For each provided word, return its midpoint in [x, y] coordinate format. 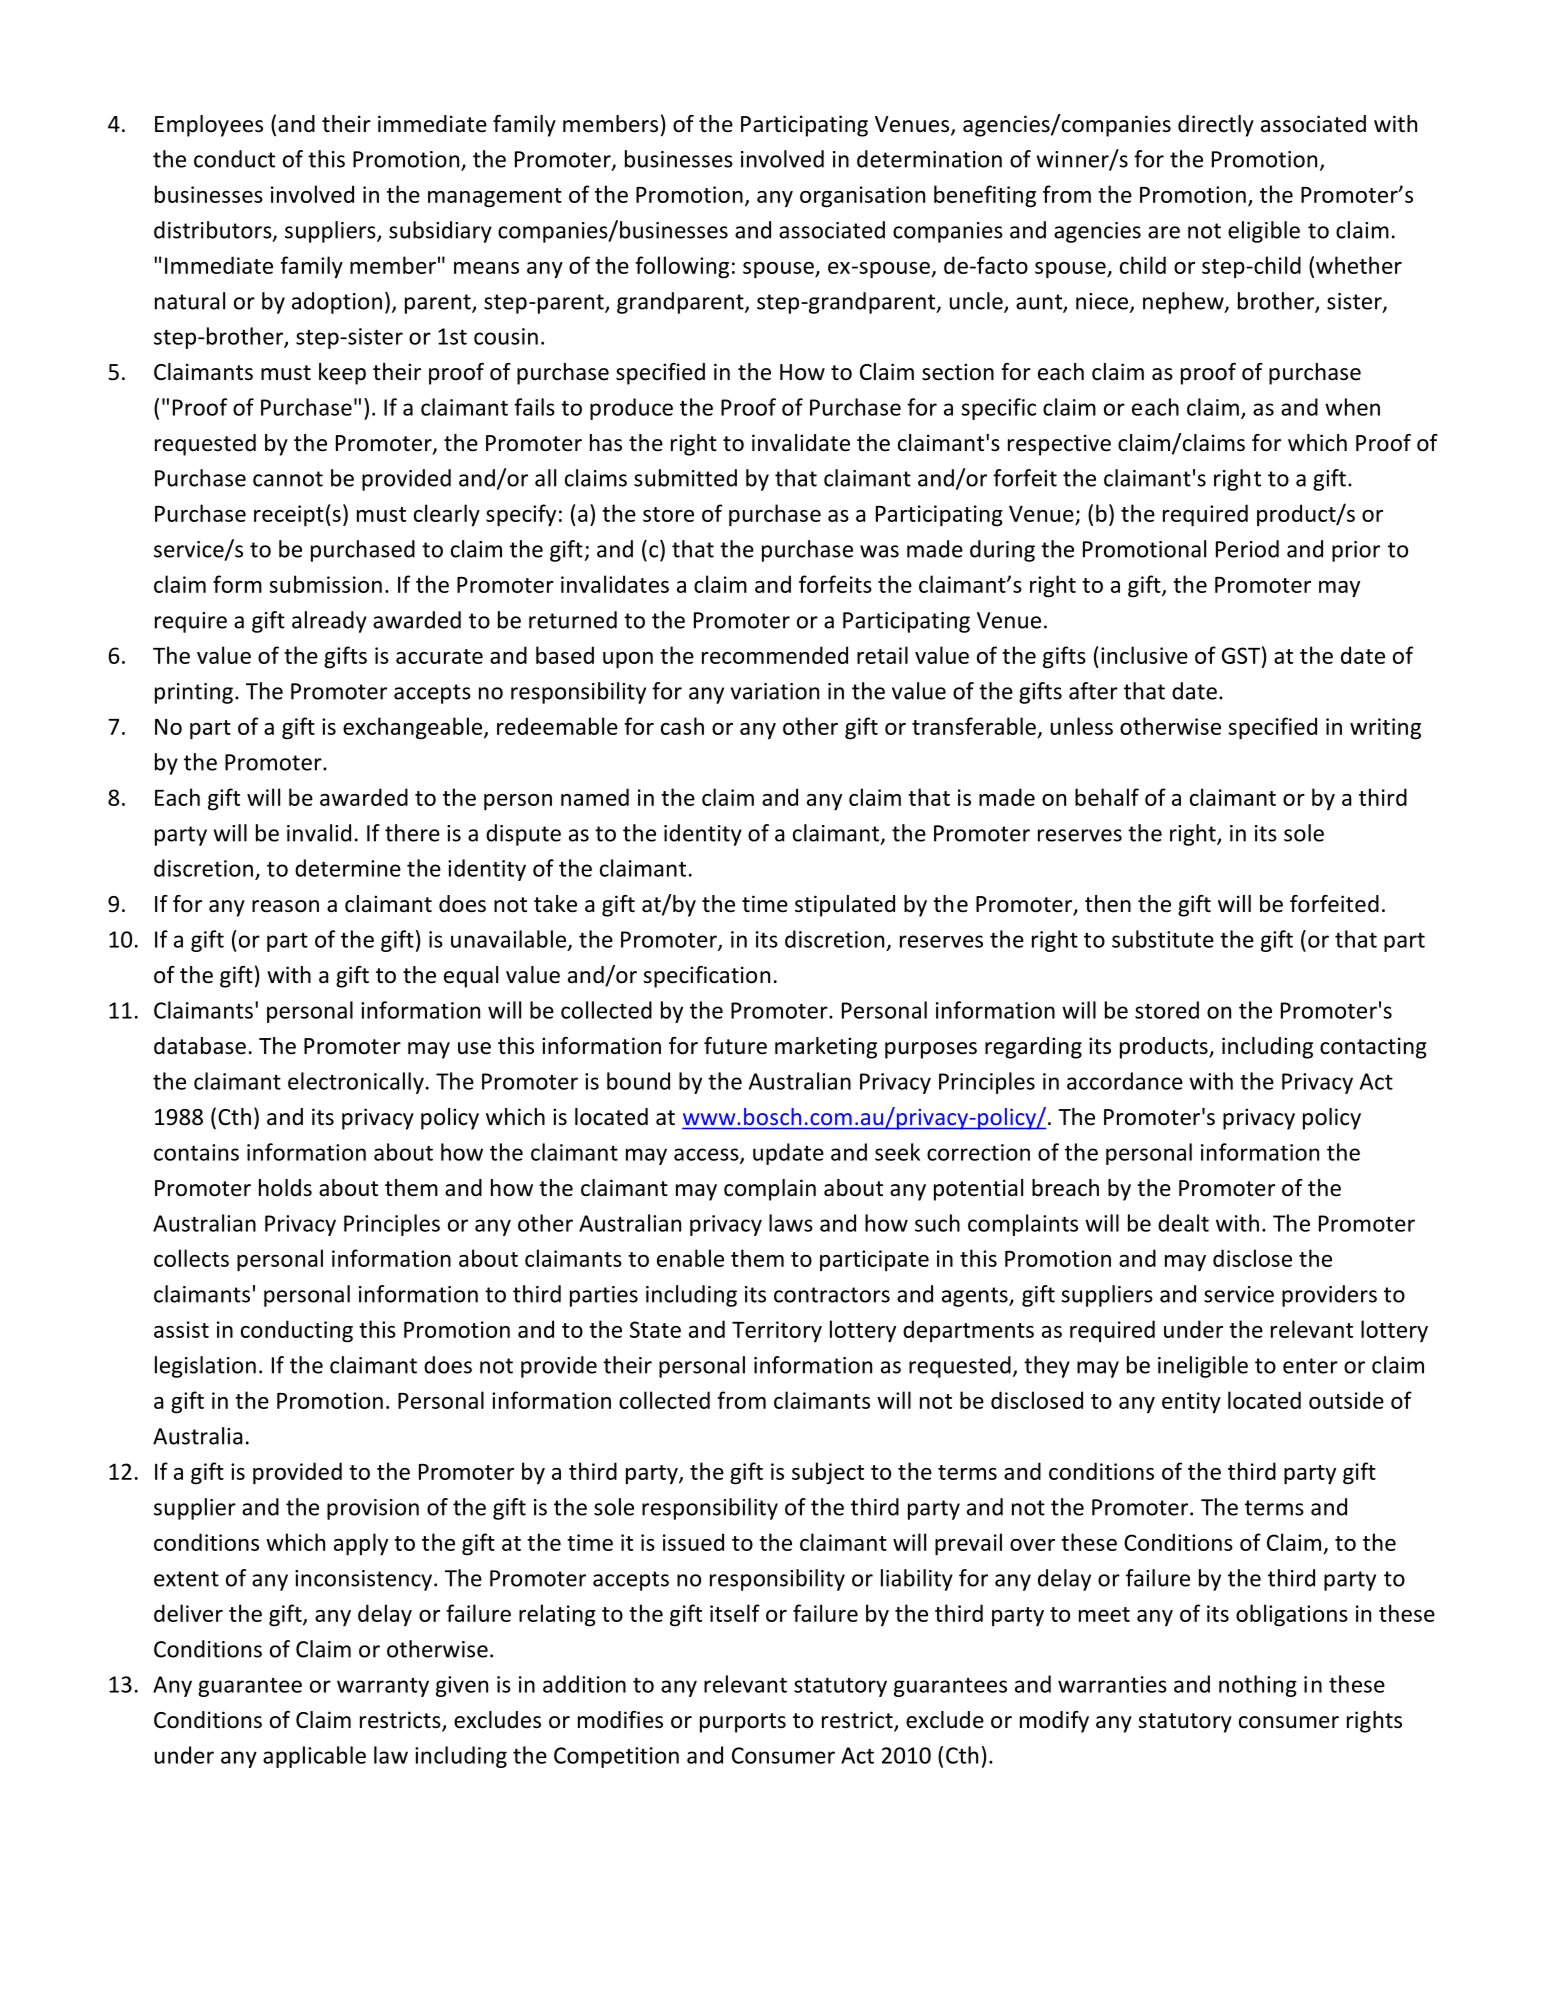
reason [285, 906]
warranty [383, 1687]
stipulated [845, 906]
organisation [862, 197]
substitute [1163, 939]
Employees [209, 126]
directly [1216, 126]
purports [743, 1723]
